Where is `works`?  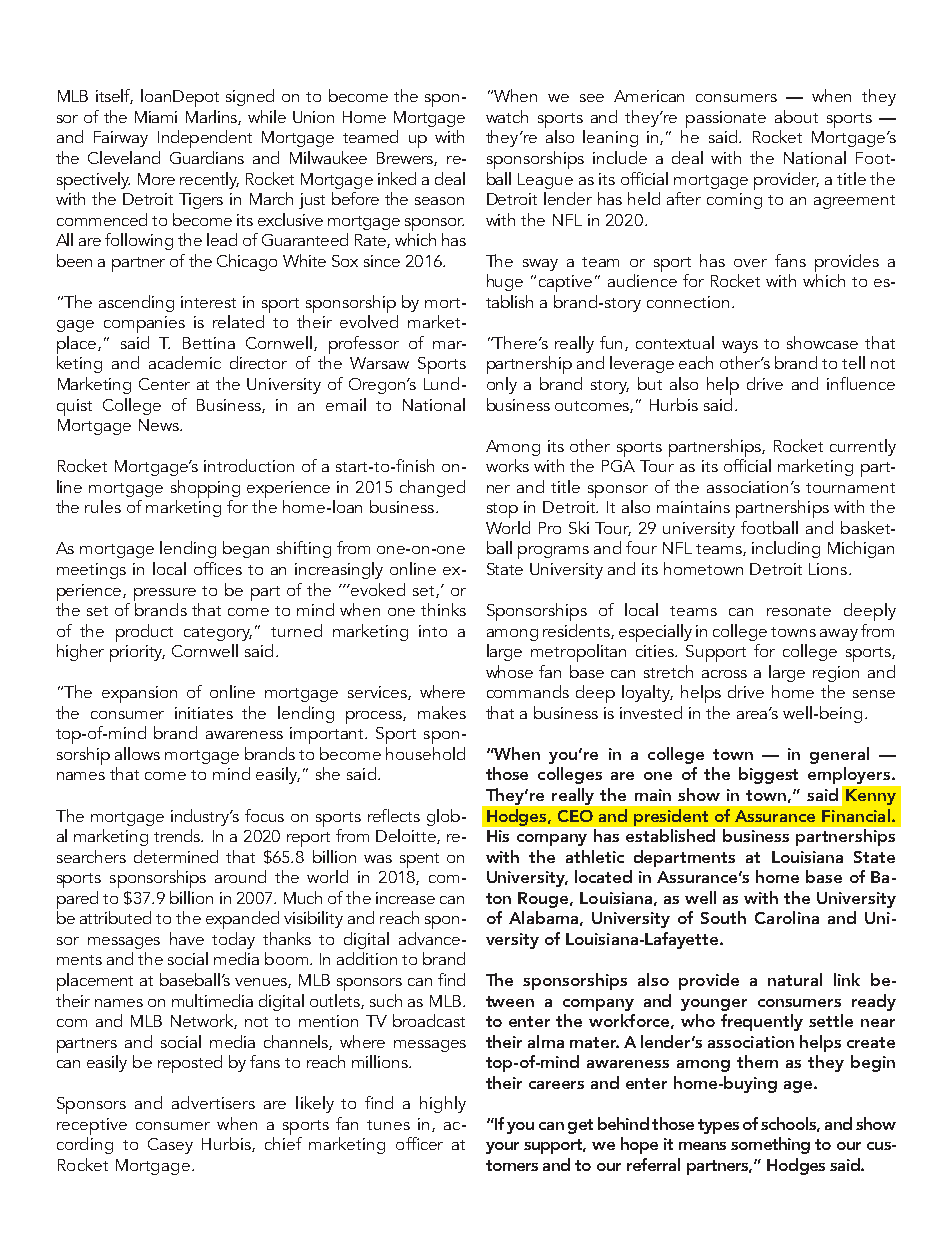 works is located at coordinates (507, 465).
